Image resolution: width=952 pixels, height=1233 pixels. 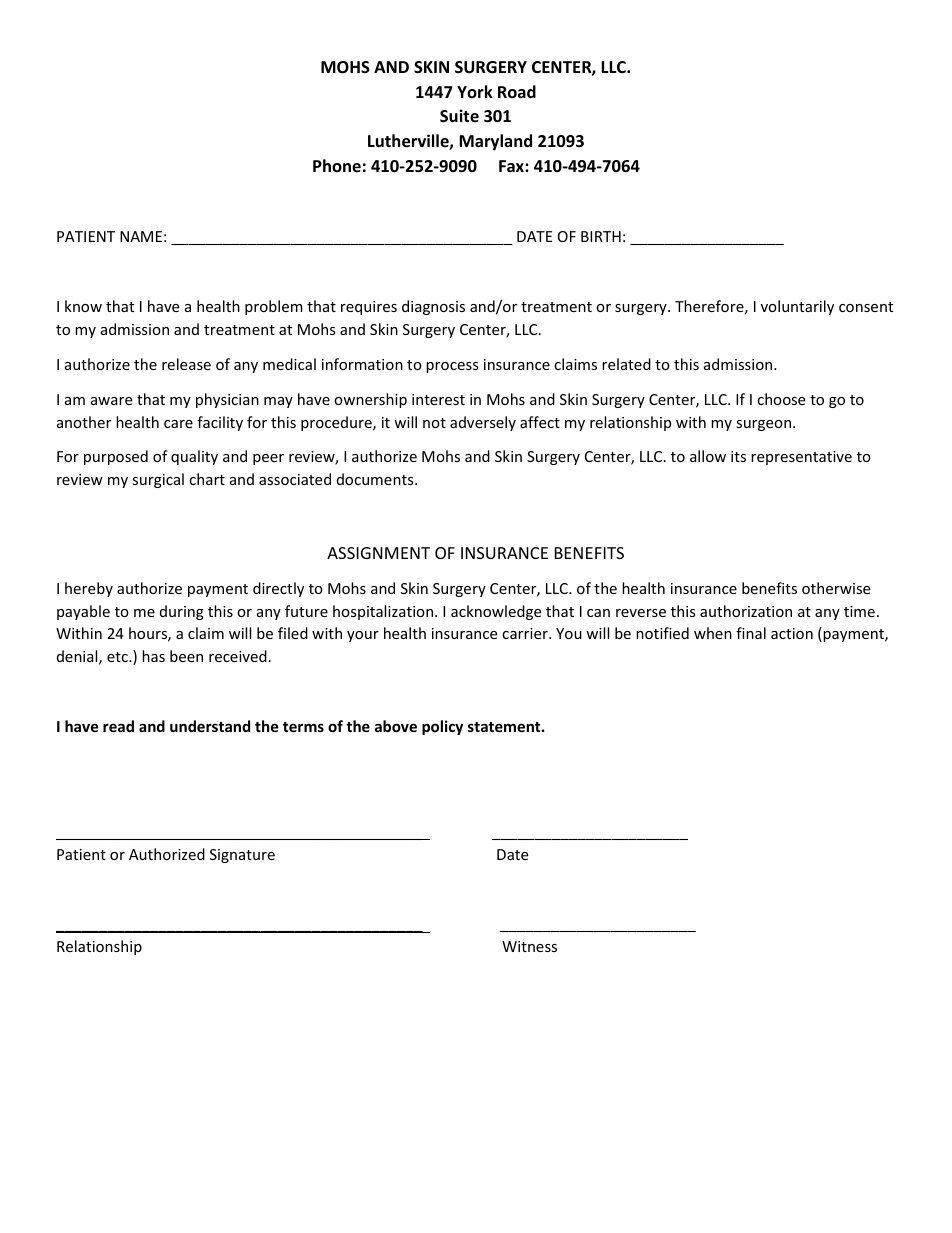 What do you see at coordinates (526, 633) in the screenshot?
I see `carrier` at bounding box center [526, 633].
